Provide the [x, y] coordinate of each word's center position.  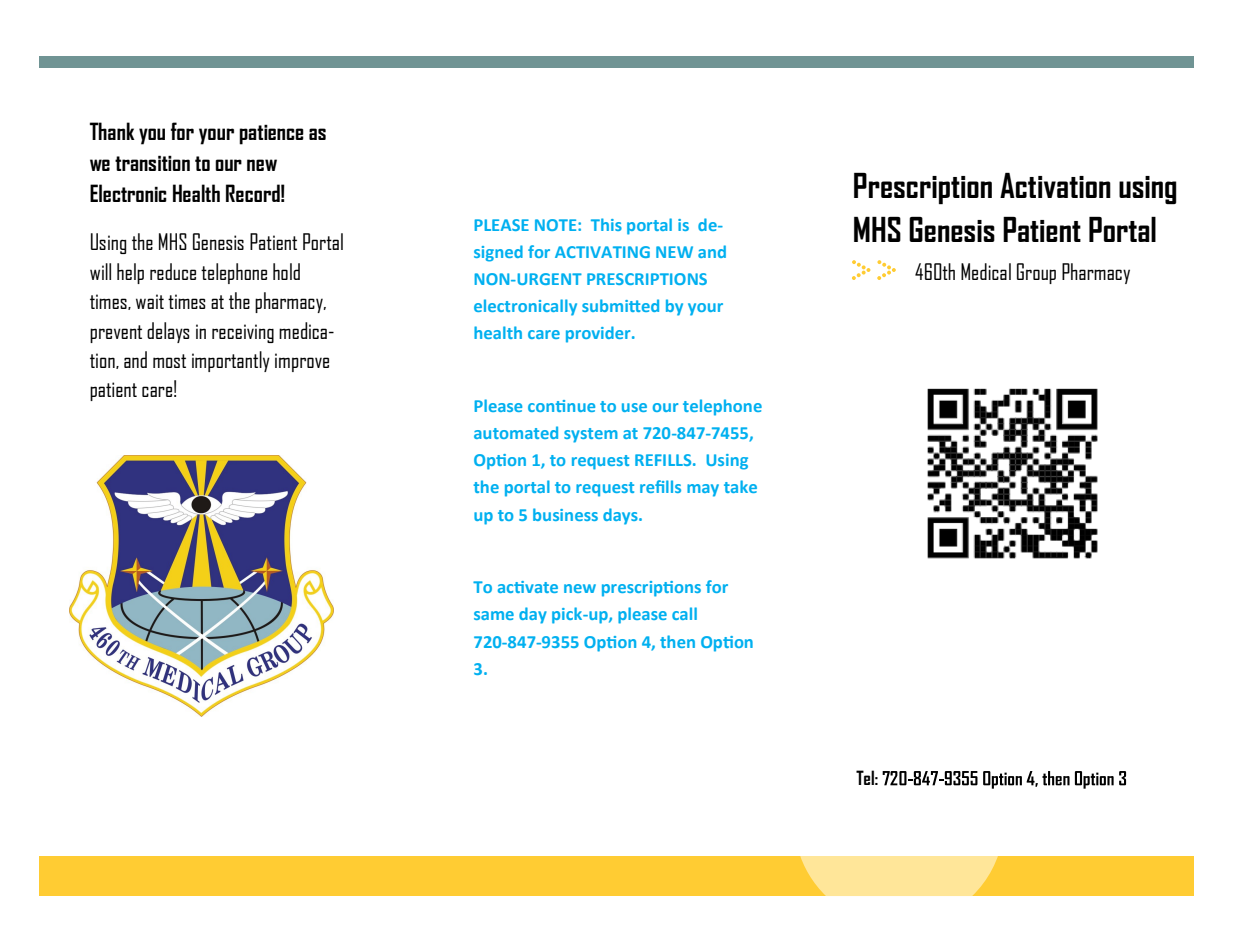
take [740, 486]
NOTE [557, 225]
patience [271, 134]
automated [516, 432]
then [677, 641]
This [606, 224]
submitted [620, 305]
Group [1036, 273]
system [591, 435]
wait [150, 301]
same [494, 615]
